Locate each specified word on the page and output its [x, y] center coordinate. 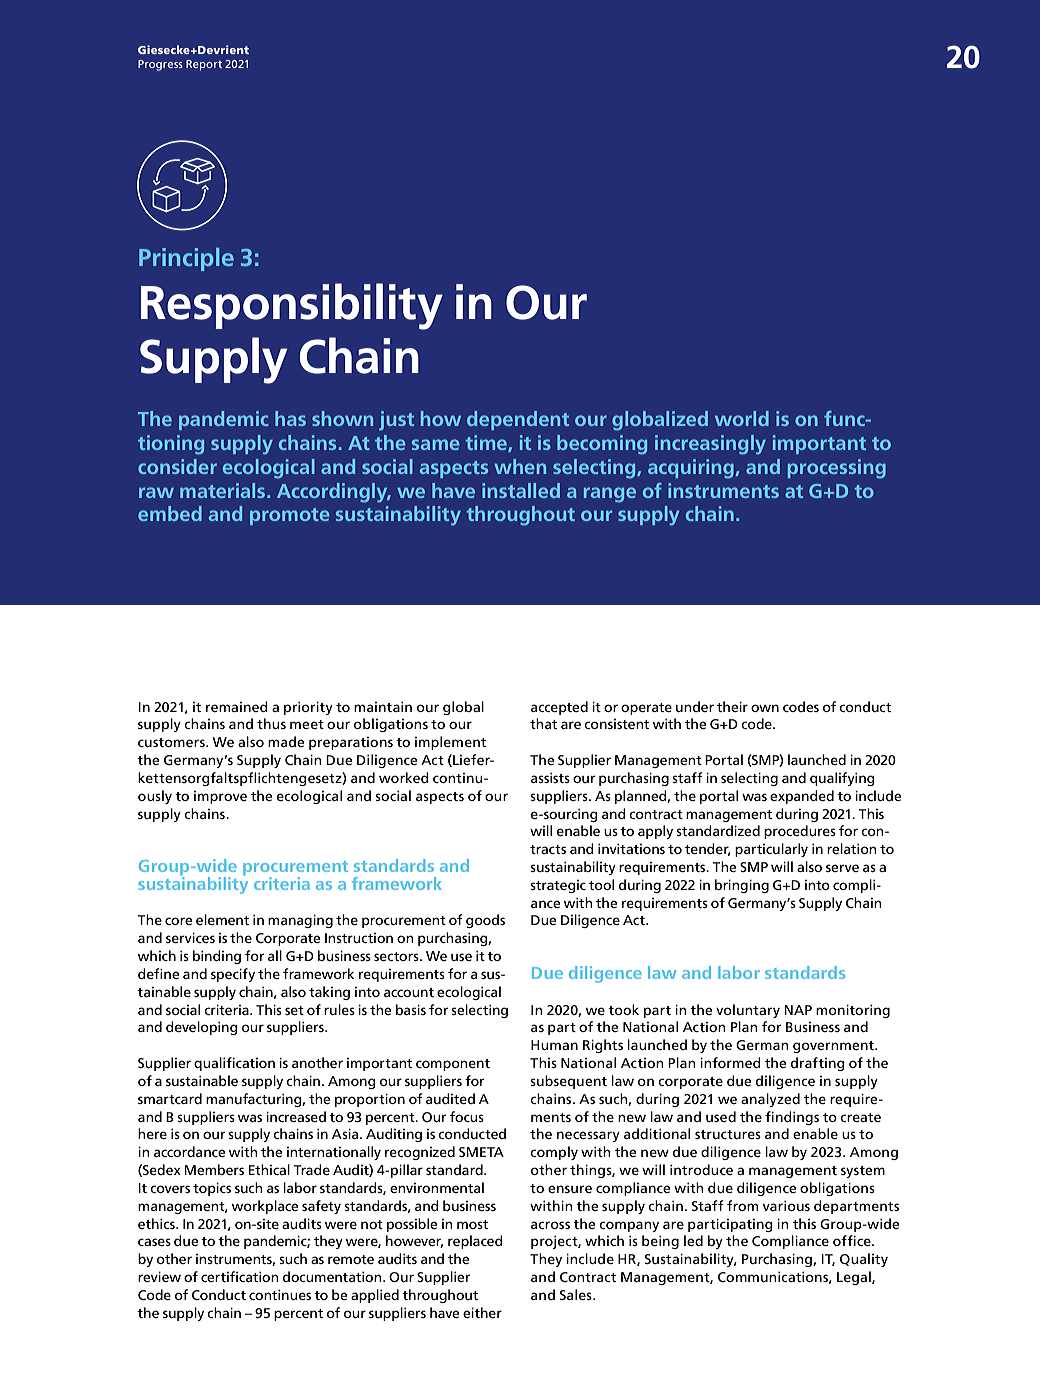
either [482, 1312]
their [732, 706]
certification [240, 1276]
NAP [798, 1010]
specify [233, 975]
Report [204, 65]
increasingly [710, 445]
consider [177, 466]
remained [237, 706]
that [543, 723]
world [742, 418]
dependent [518, 420]
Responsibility [292, 306]
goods [485, 921]
